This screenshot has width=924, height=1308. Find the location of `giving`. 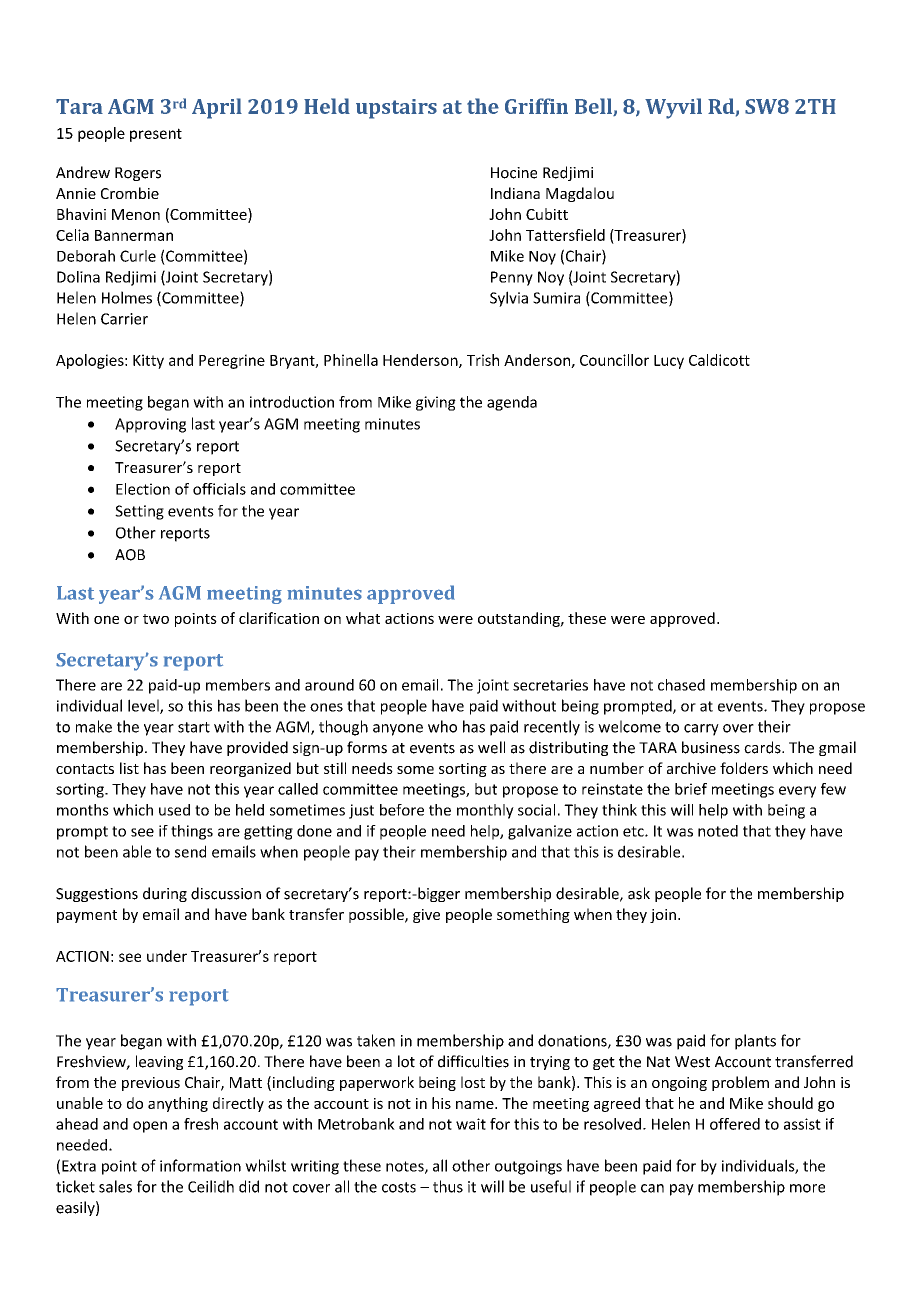

giving is located at coordinates (436, 403).
